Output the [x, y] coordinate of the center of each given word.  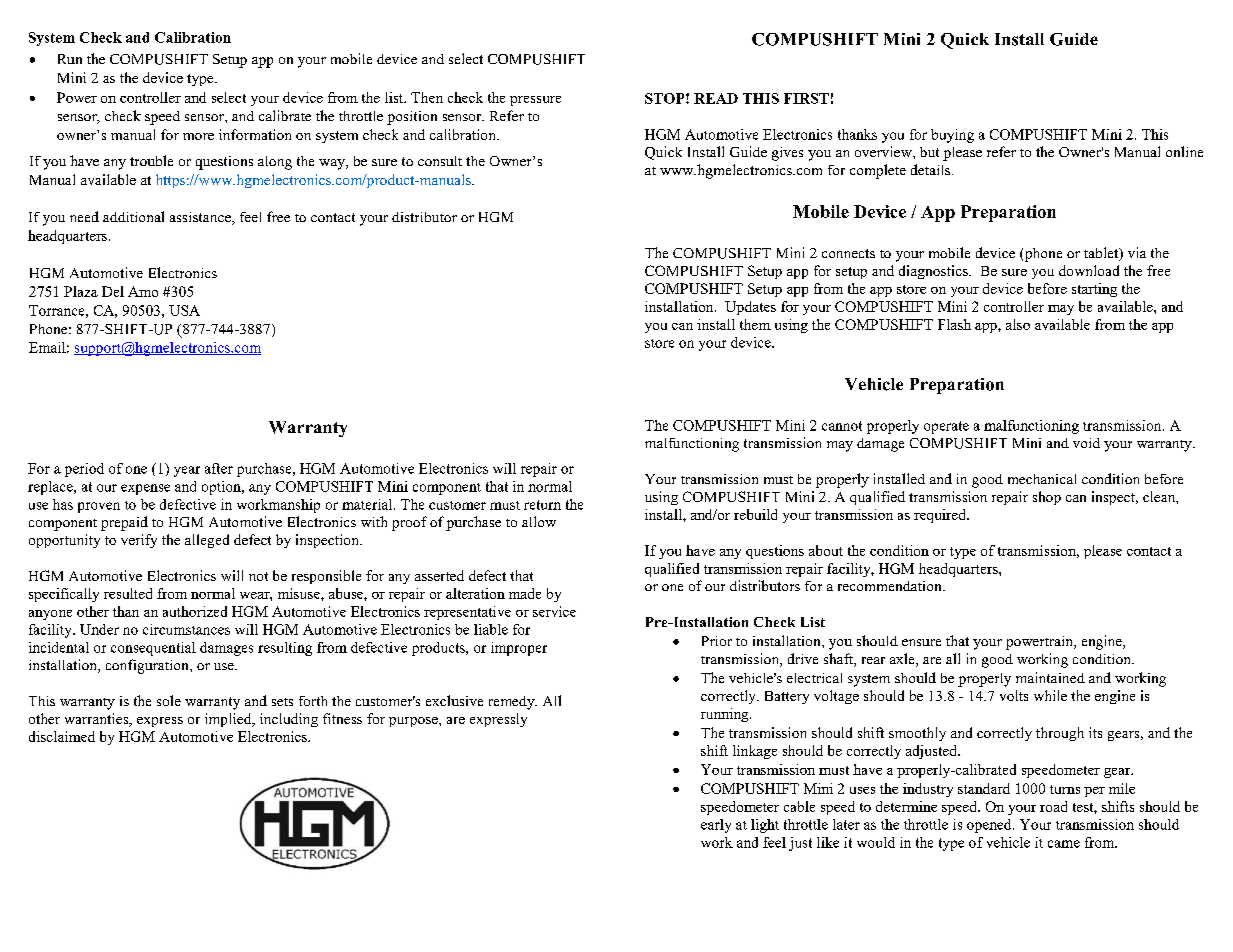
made [525, 593]
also [1018, 324]
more [198, 136]
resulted [128, 593]
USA [184, 310]
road [1053, 806]
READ [716, 98]
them [755, 324]
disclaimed [62, 736]
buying [952, 136]
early [716, 826]
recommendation [891, 586]
